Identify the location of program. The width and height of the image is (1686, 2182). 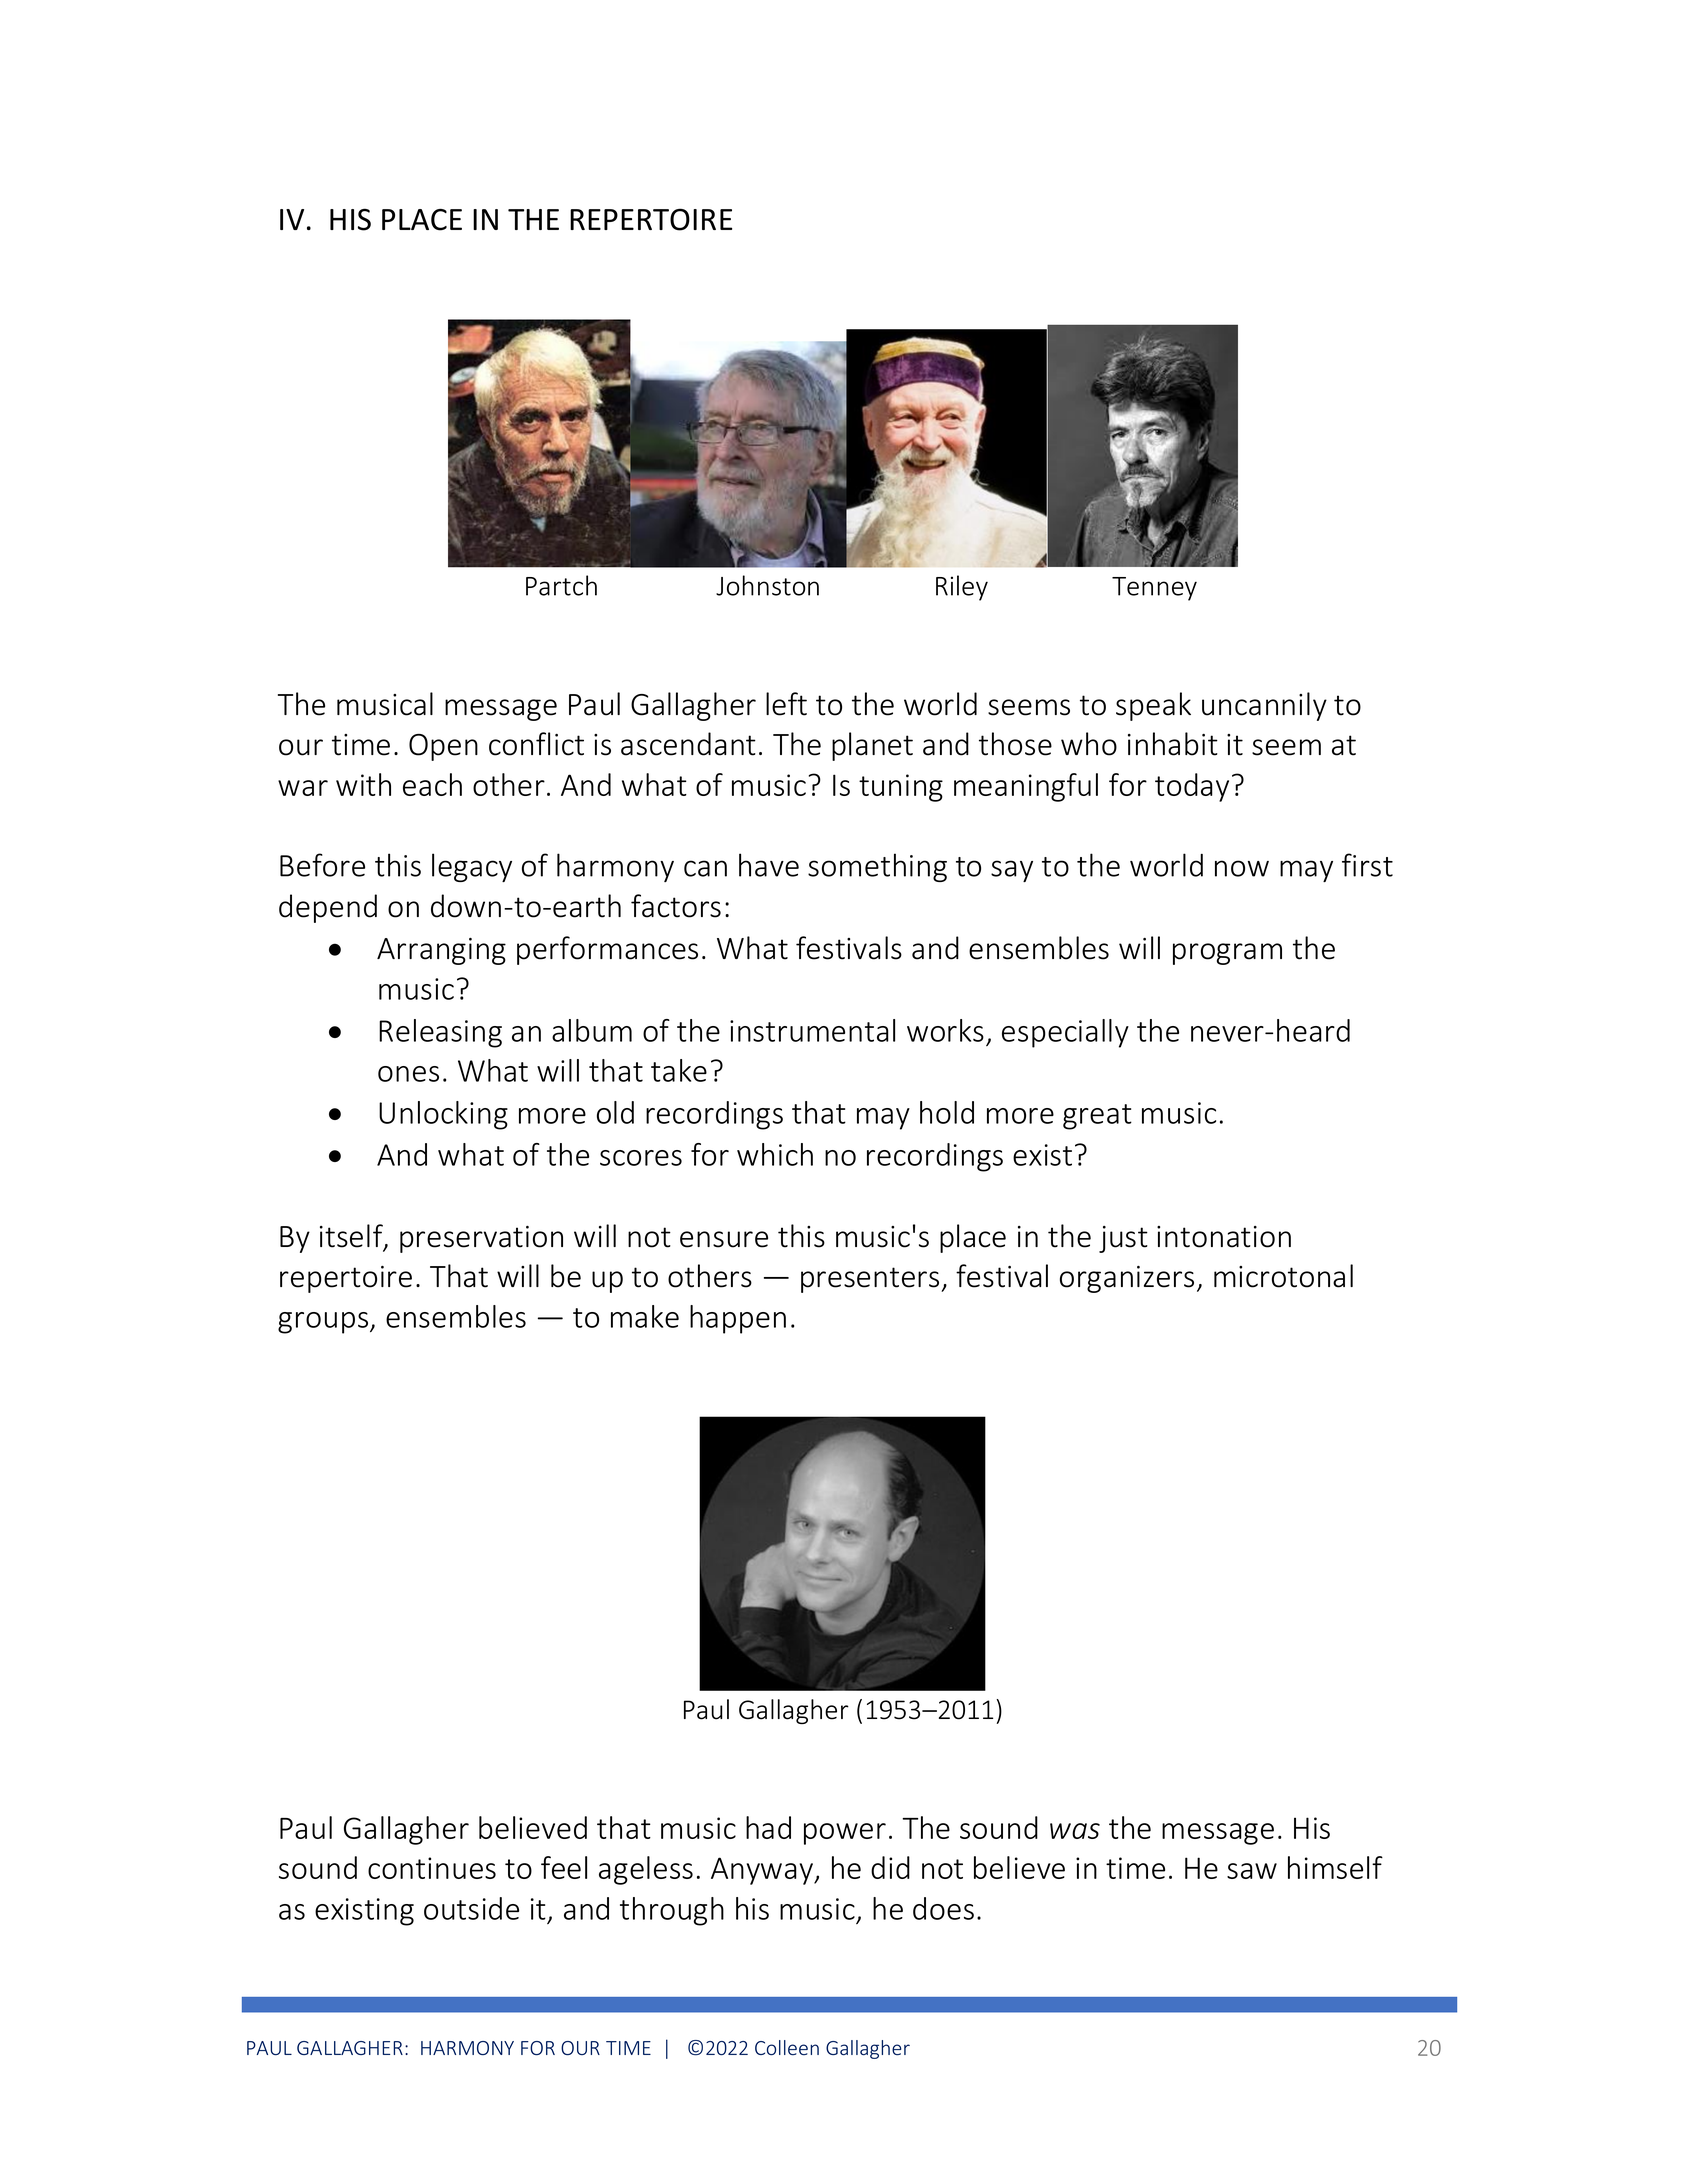
(1227, 954).
